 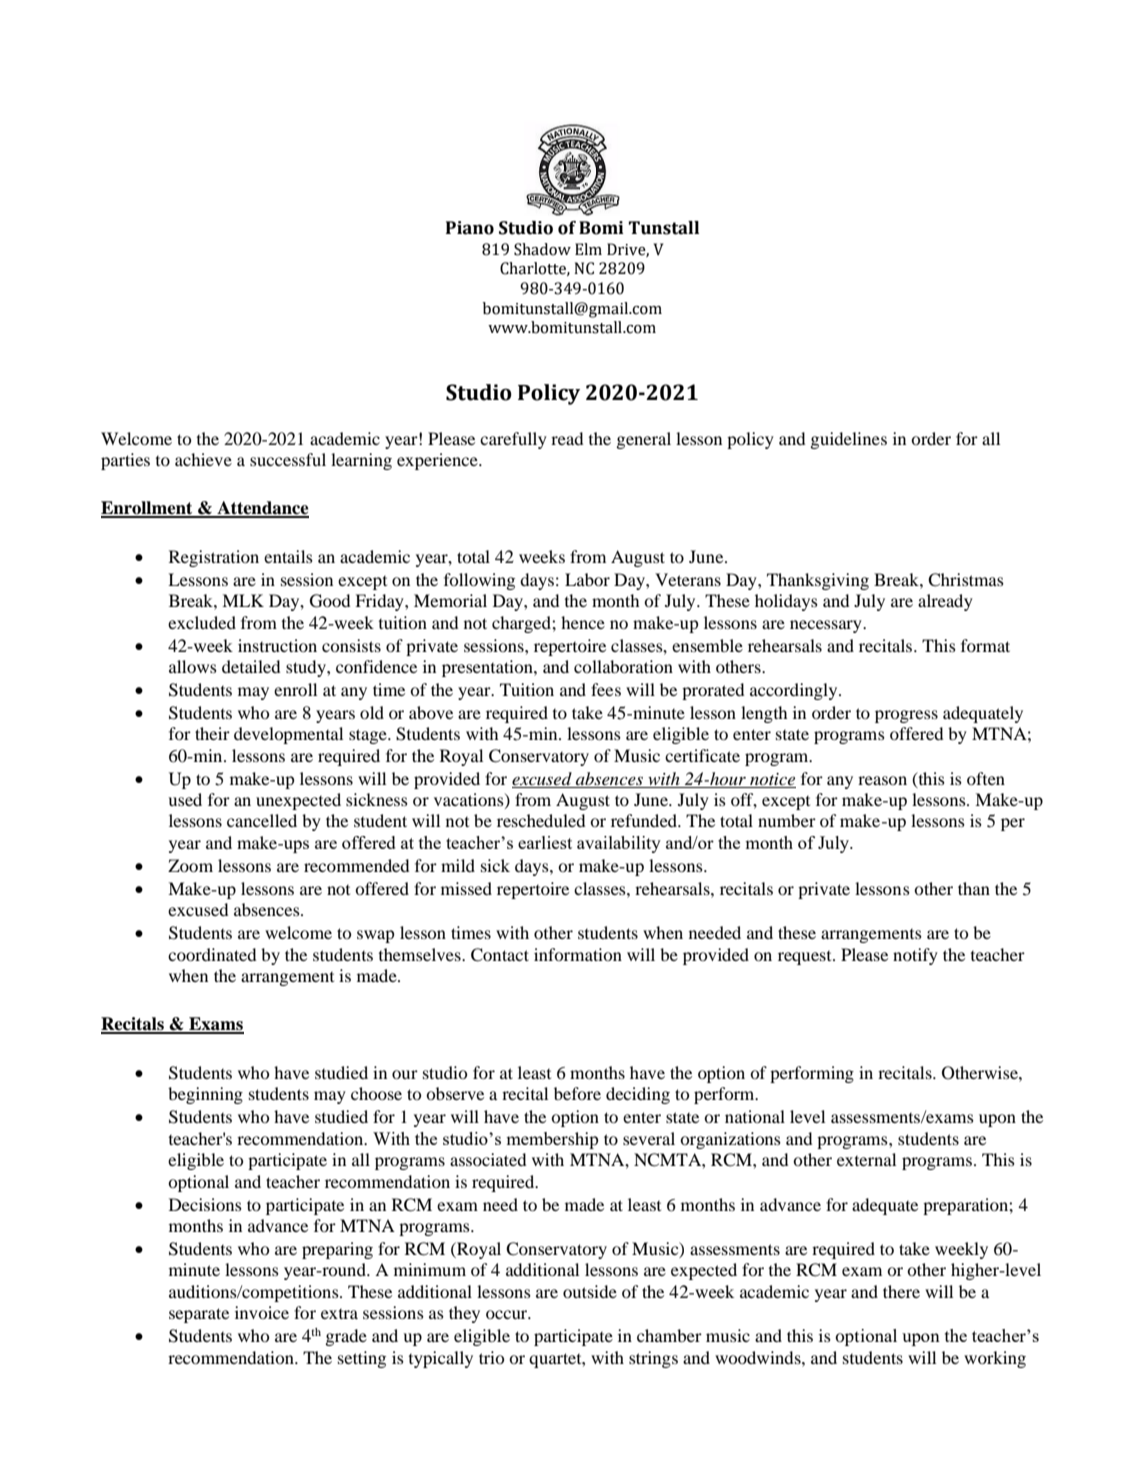 What do you see at coordinates (508, 1314) in the screenshot?
I see `occur` at bounding box center [508, 1314].
